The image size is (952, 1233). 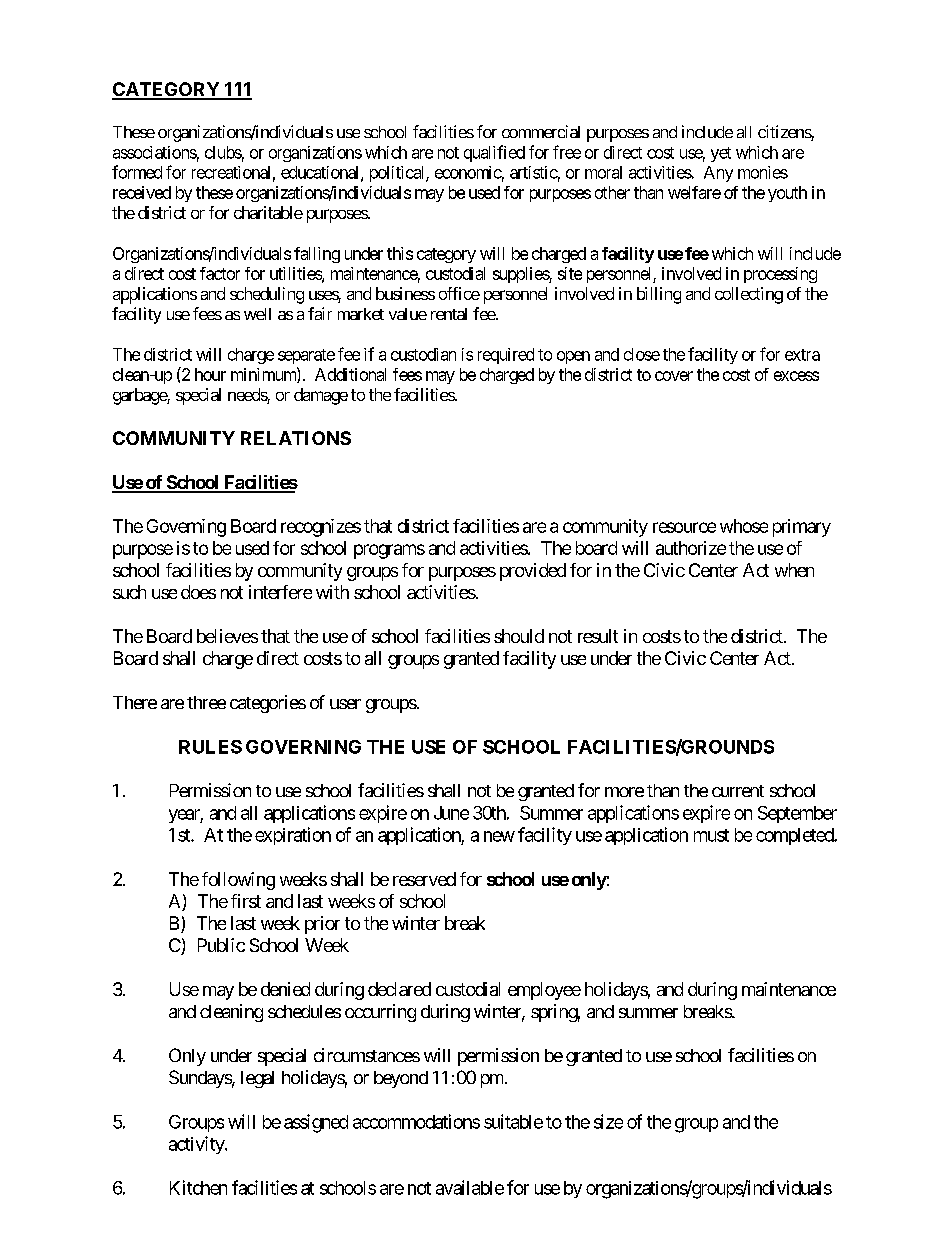 What do you see at coordinates (711, 835) in the screenshot?
I see `must` at bounding box center [711, 835].
